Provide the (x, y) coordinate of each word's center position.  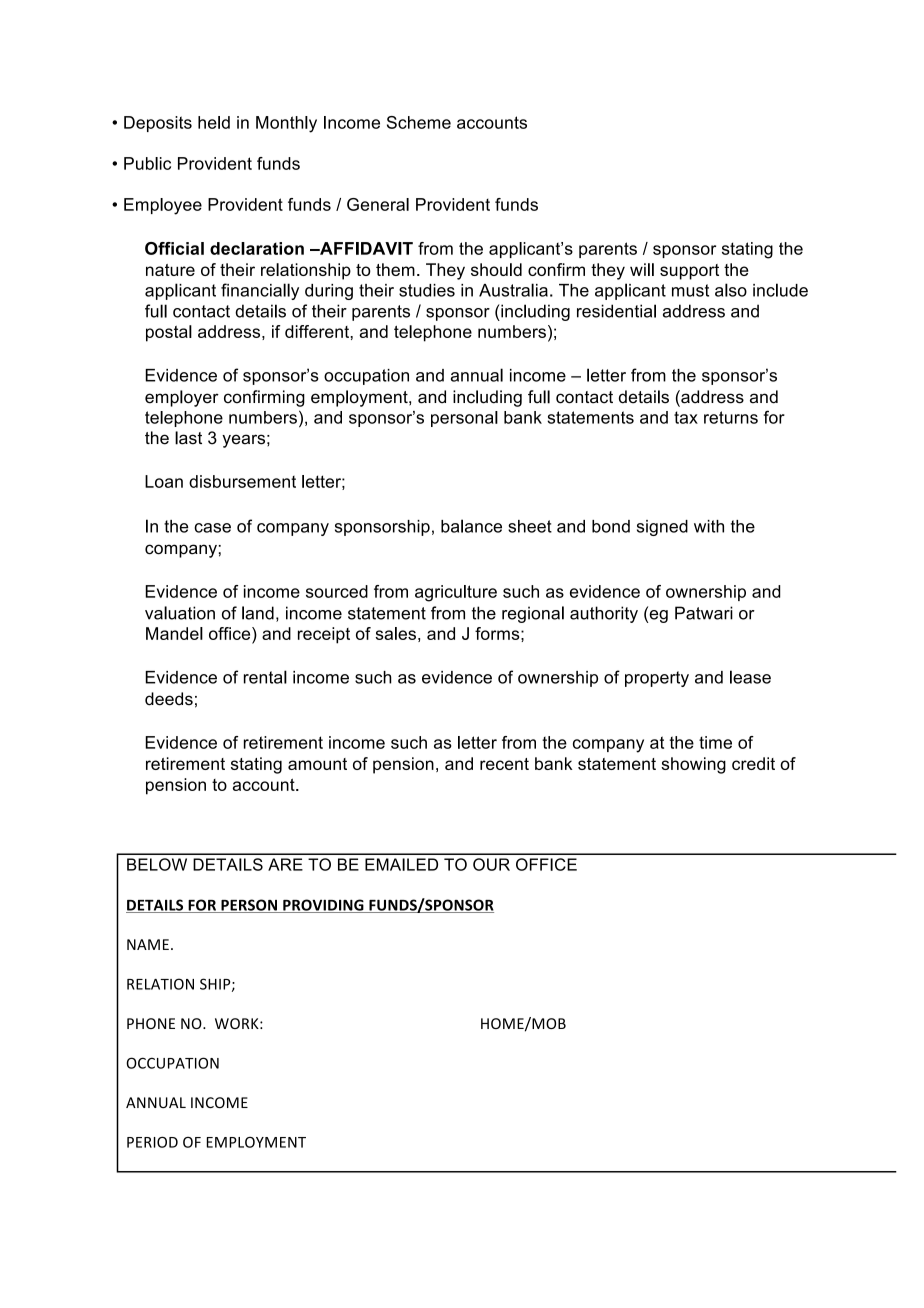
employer (182, 398)
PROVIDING (323, 906)
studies (427, 290)
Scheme (419, 122)
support (689, 272)
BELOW (157, 864)
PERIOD (152, 1142)
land (258, 613)
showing (693, 765)
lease (750, 677)
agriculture (456, 593)
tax (686, 417)
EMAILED (401, 864)
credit (753, 763)
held (214, 122)
